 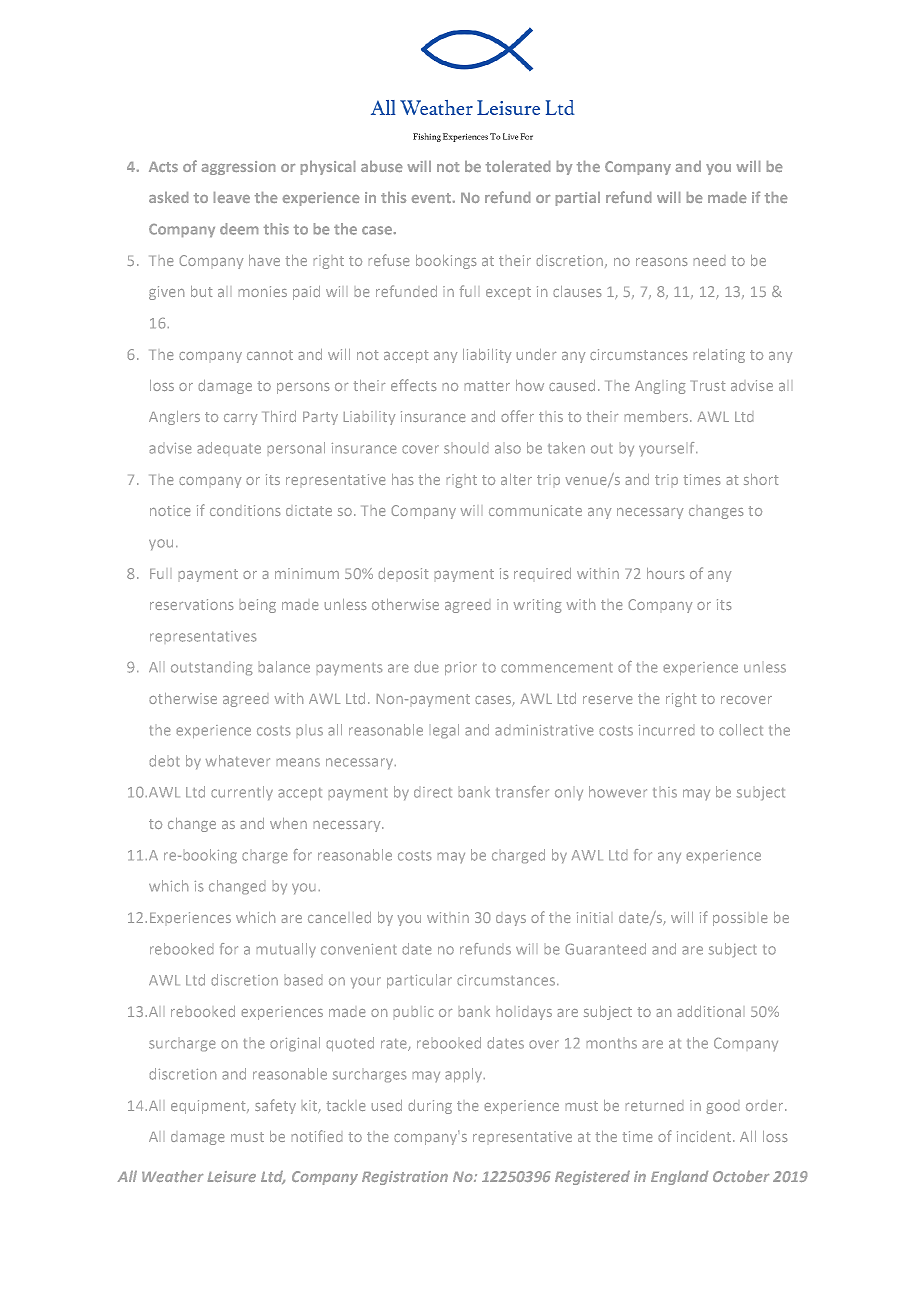 I want to click on leave, so click(x=232, y=197).
